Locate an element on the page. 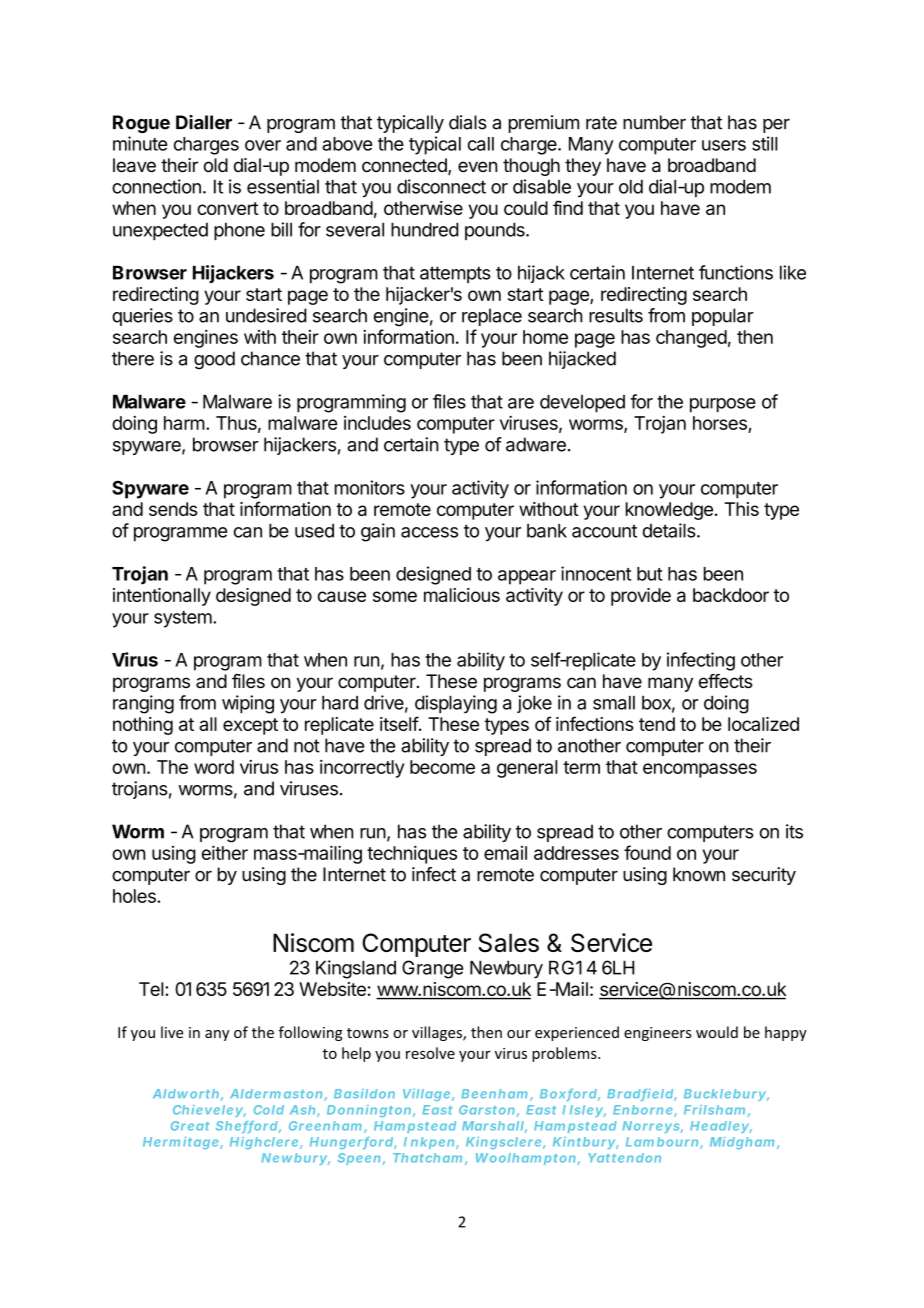 The image size is (924, 1308). word is located at coordinates (214, 767).
